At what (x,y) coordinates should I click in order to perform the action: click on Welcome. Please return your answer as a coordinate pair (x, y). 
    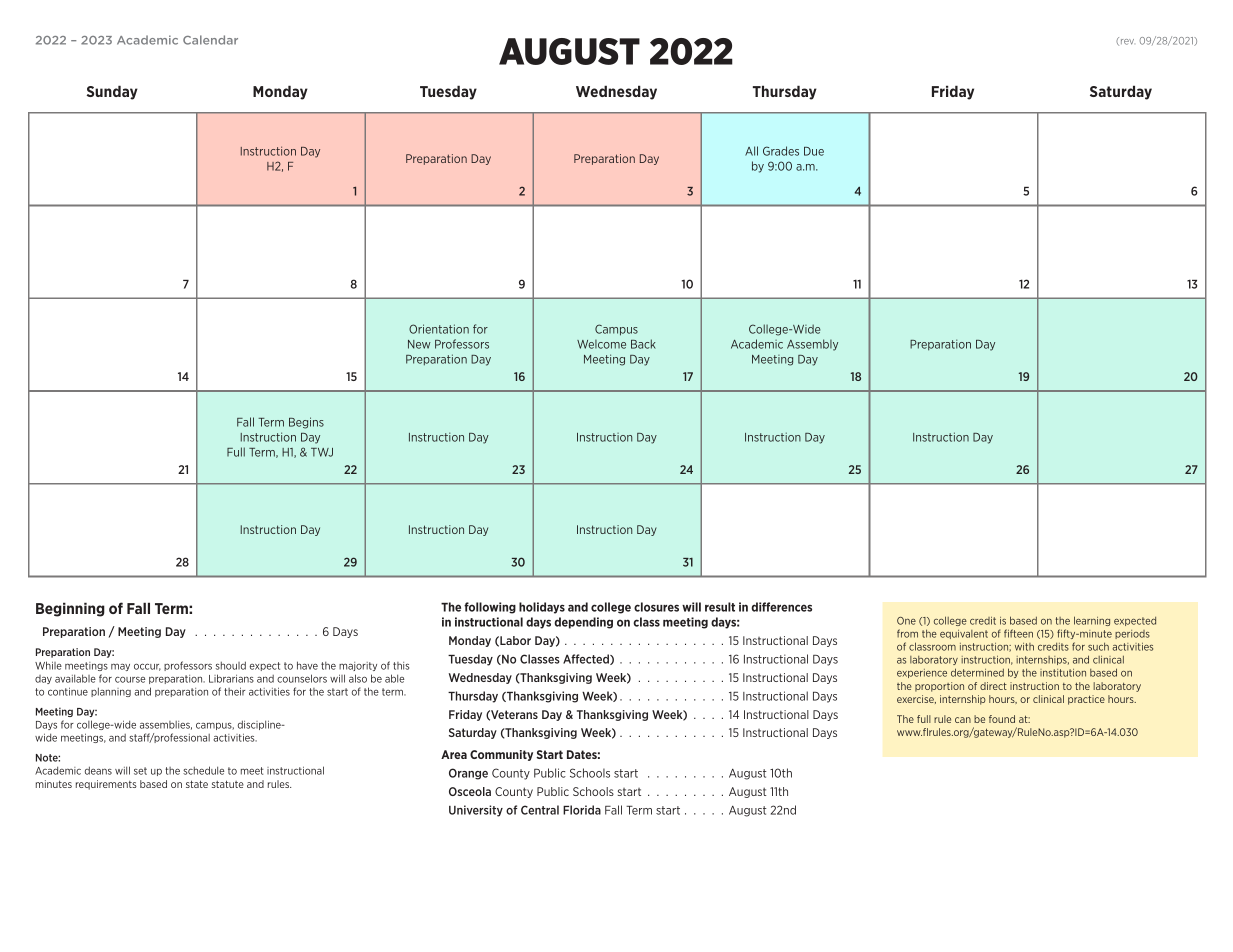
    Looking at the image, I should click on (601, 344).
